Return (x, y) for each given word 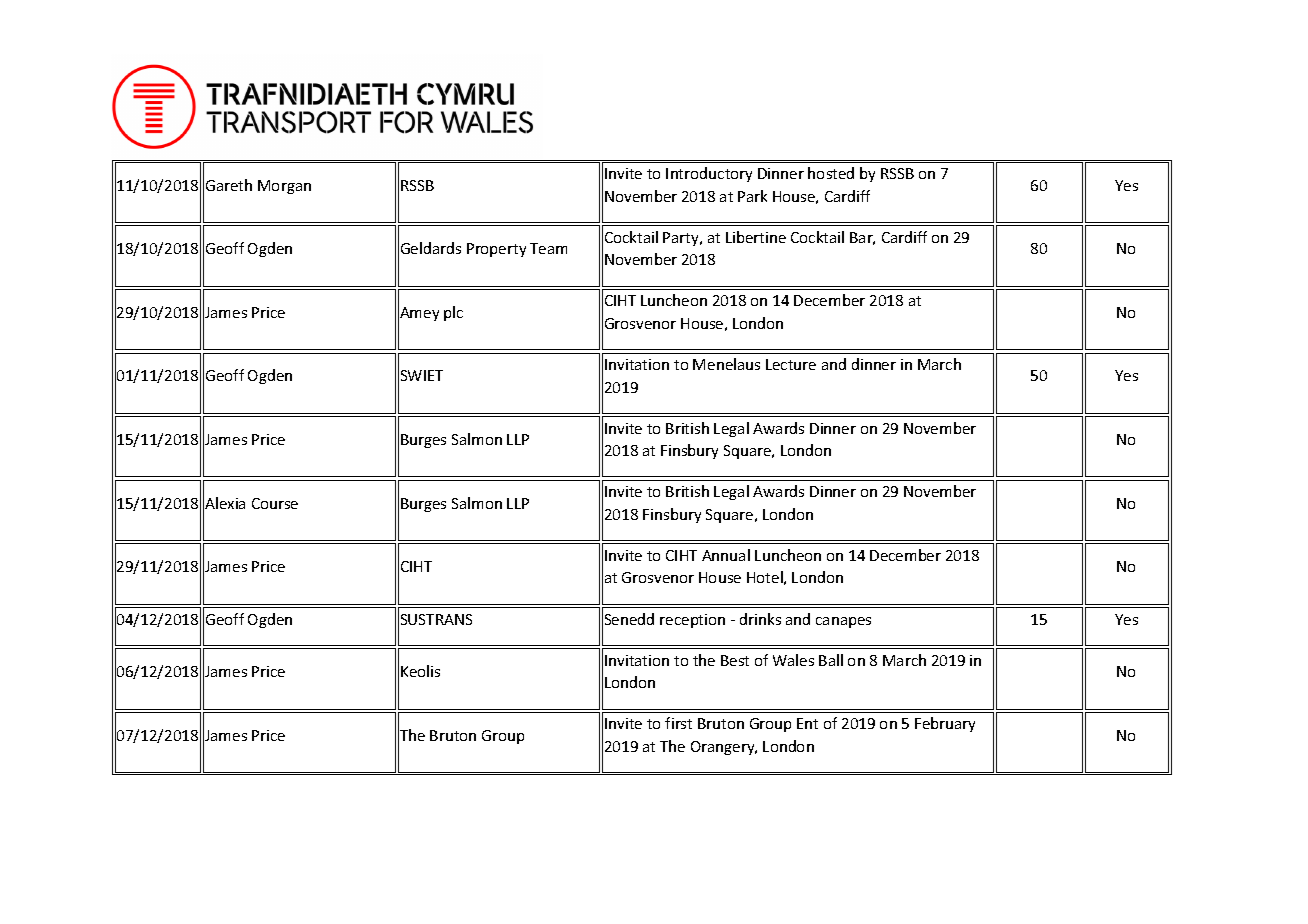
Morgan (284, 187)
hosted (831, 173)
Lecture (791, 364)
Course (275, 503)
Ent (807, 723)
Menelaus (726, 364)
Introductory (709, 174)
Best (735, 660)
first (678, 723)
